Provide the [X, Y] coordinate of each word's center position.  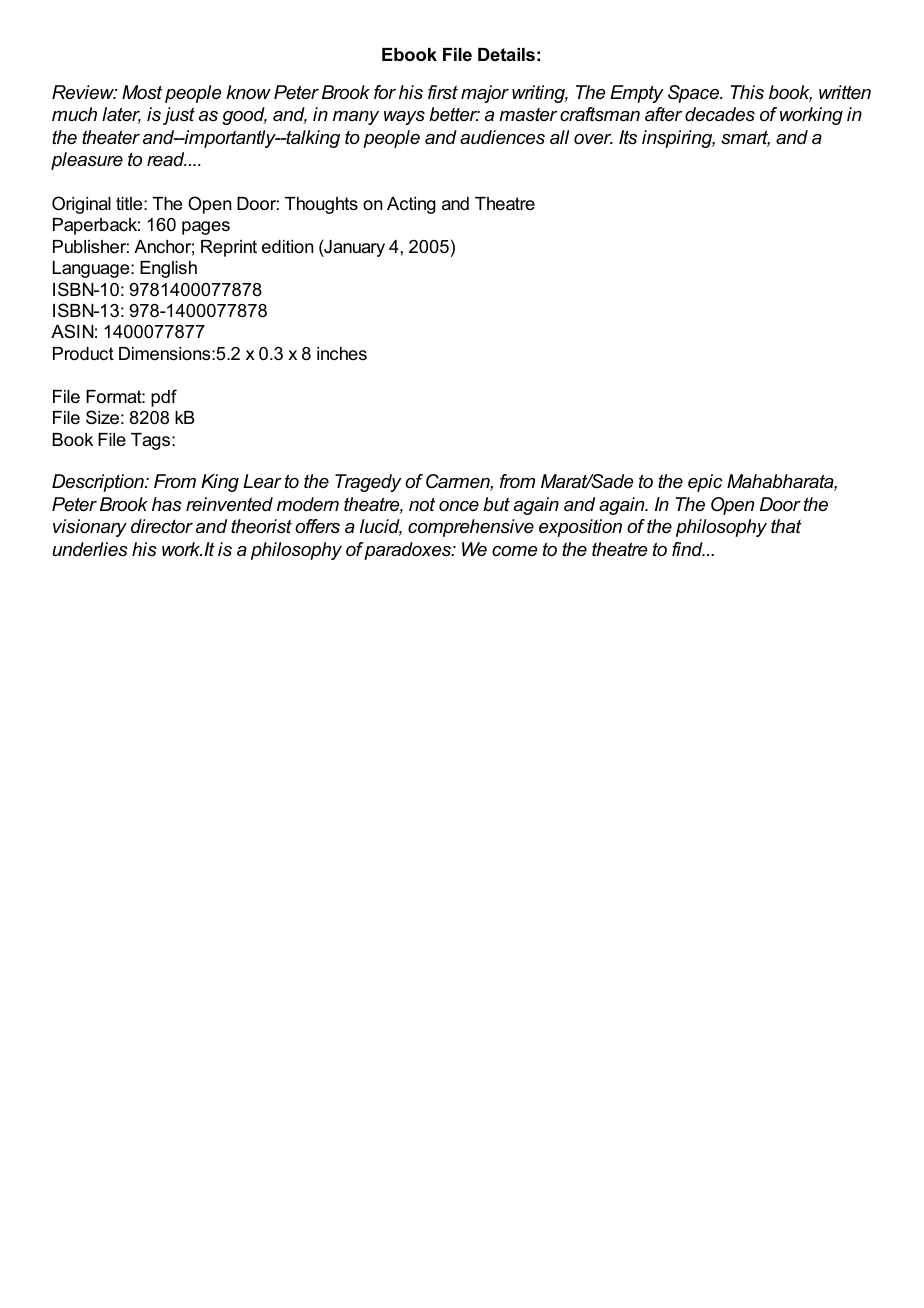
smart [745, 138]
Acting [411, 205]
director [162, 526]
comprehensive [471, 528]
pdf [164, 398]
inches [342, 353]
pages [206, 228]
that [786, 526]
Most [142, 92]
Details [506, 55]
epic [705, 483]
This [747, 92]
